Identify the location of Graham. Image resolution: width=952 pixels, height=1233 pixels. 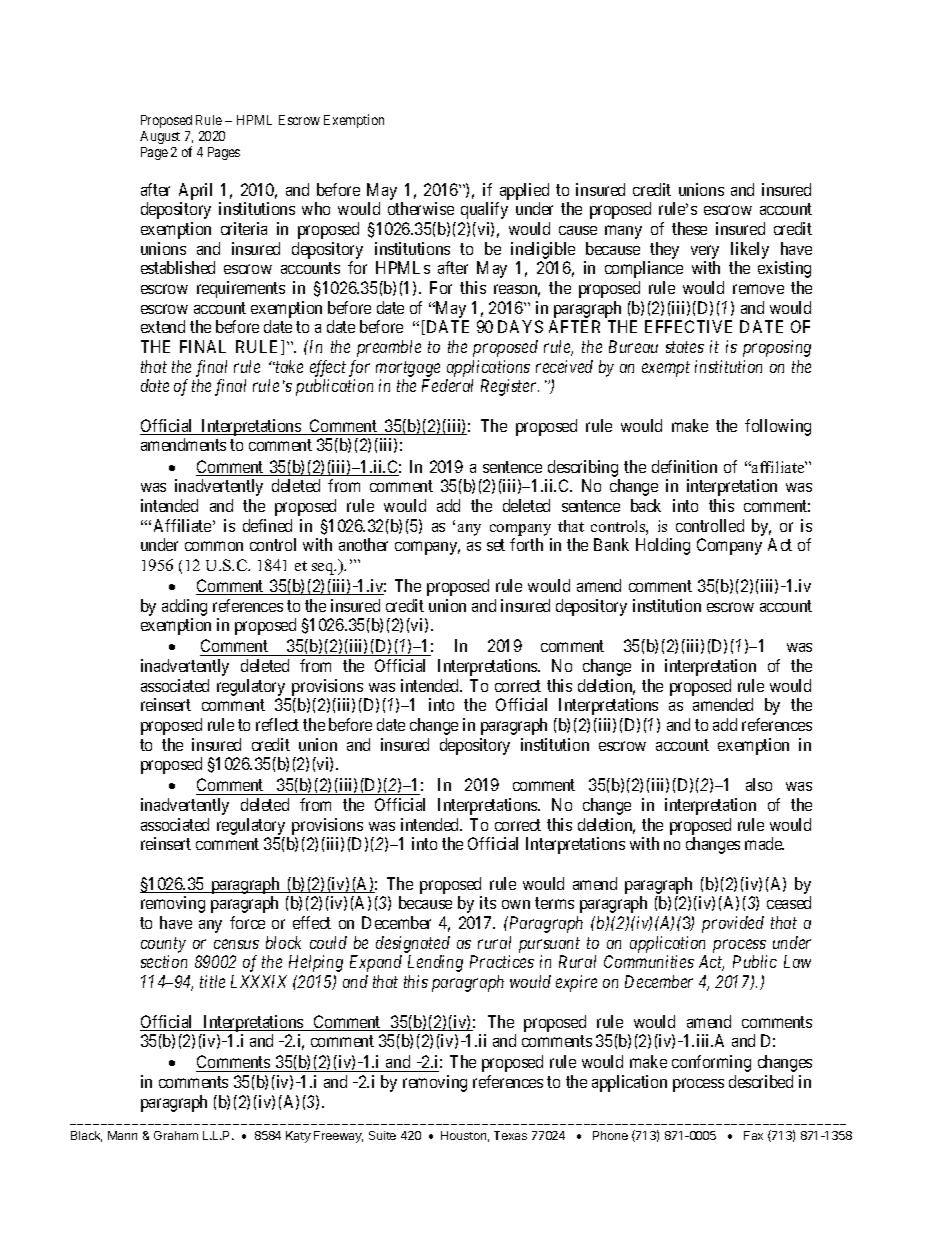
(176, 1135).
